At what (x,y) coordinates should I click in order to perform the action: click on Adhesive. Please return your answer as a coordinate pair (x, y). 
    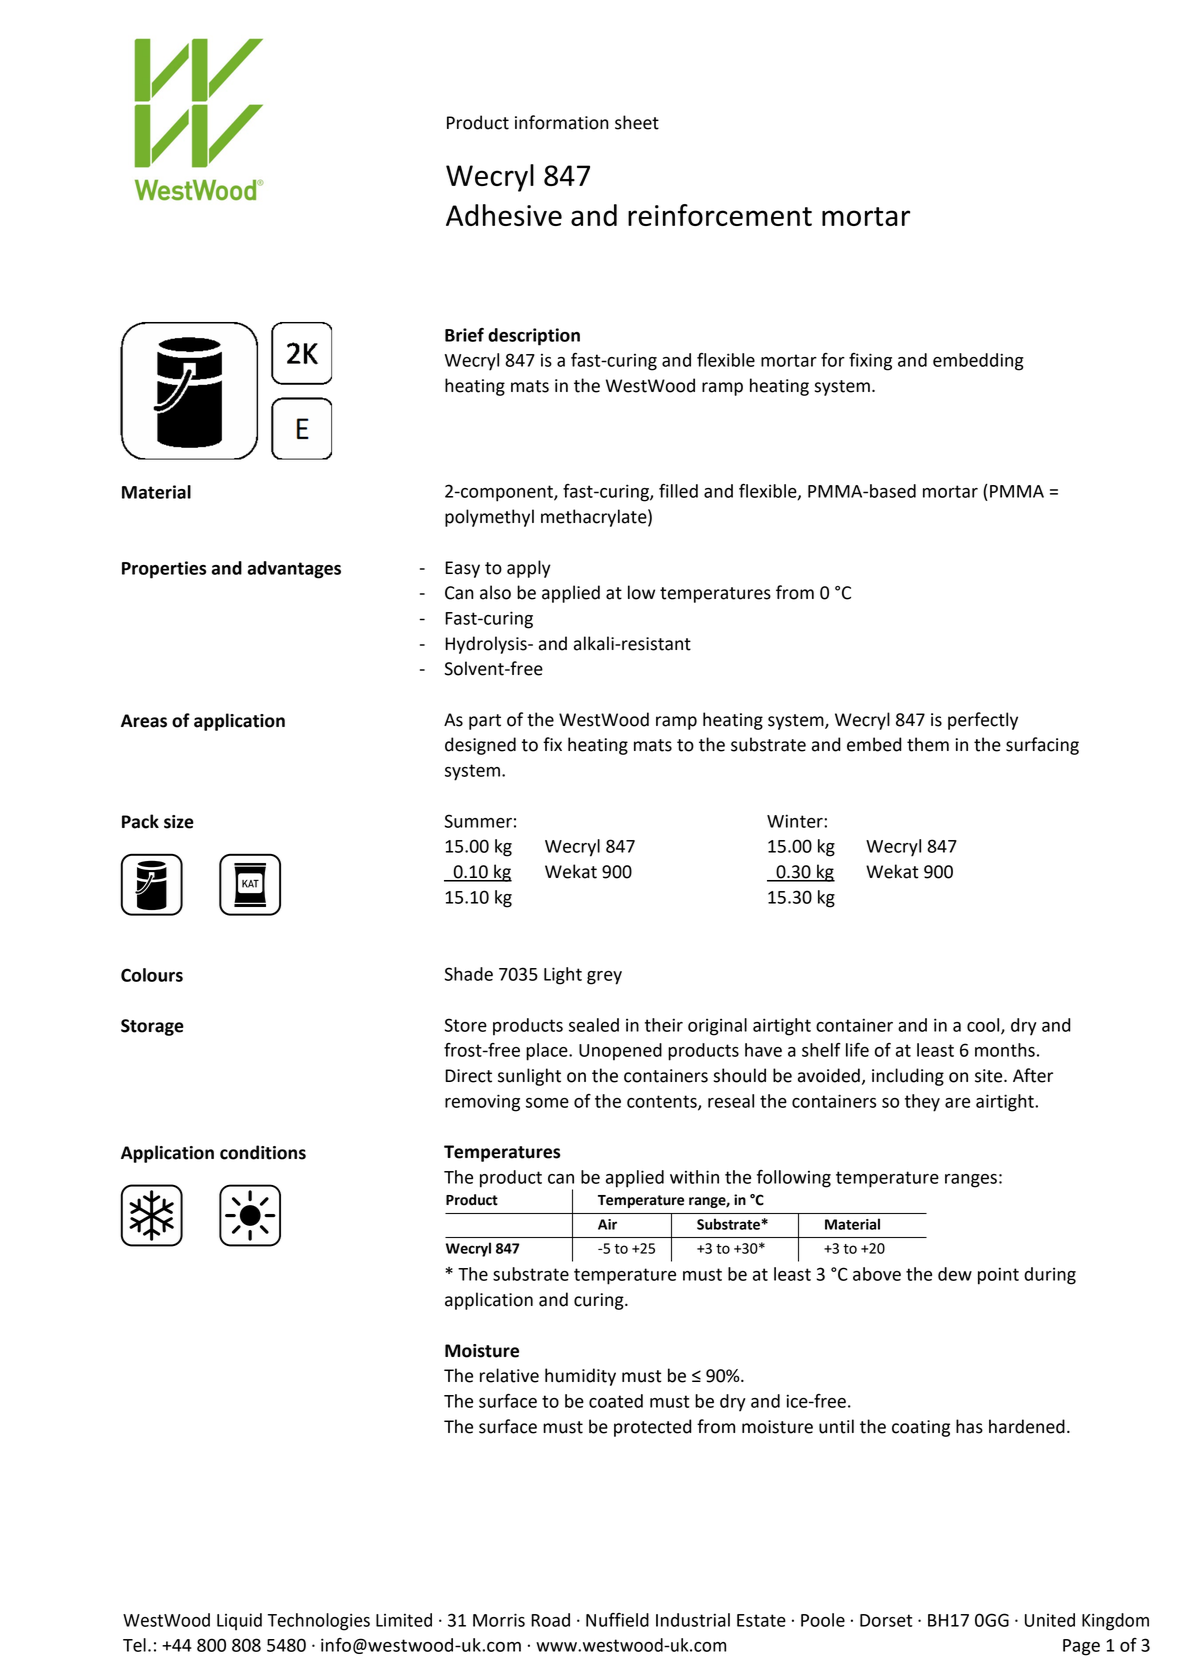
    Looking at the image, I should click on (504, 215).
